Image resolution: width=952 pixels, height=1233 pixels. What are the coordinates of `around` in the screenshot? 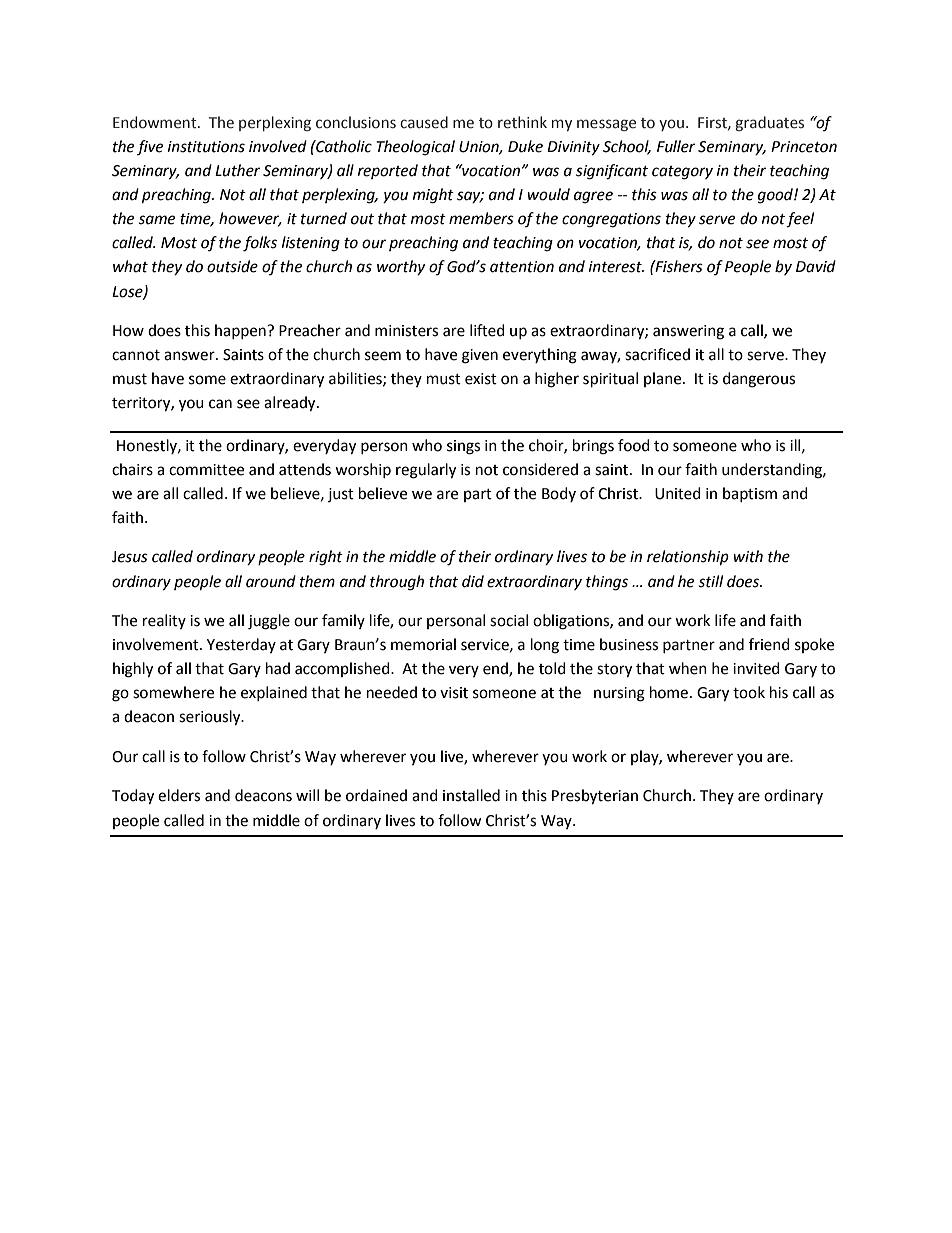 It's located at (271, 581).
